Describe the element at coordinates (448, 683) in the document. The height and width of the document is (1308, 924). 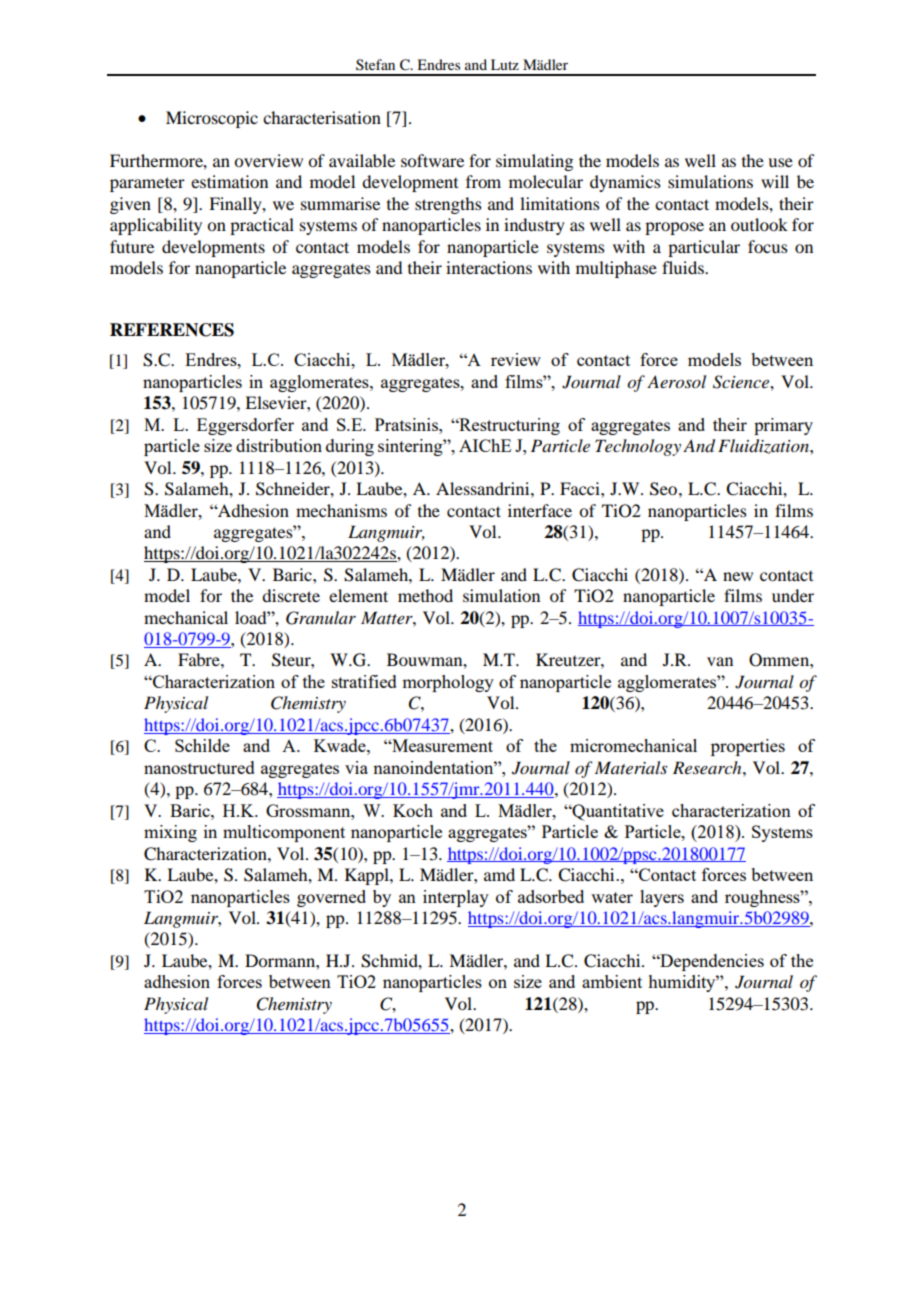
I see `morphology` at that location.
